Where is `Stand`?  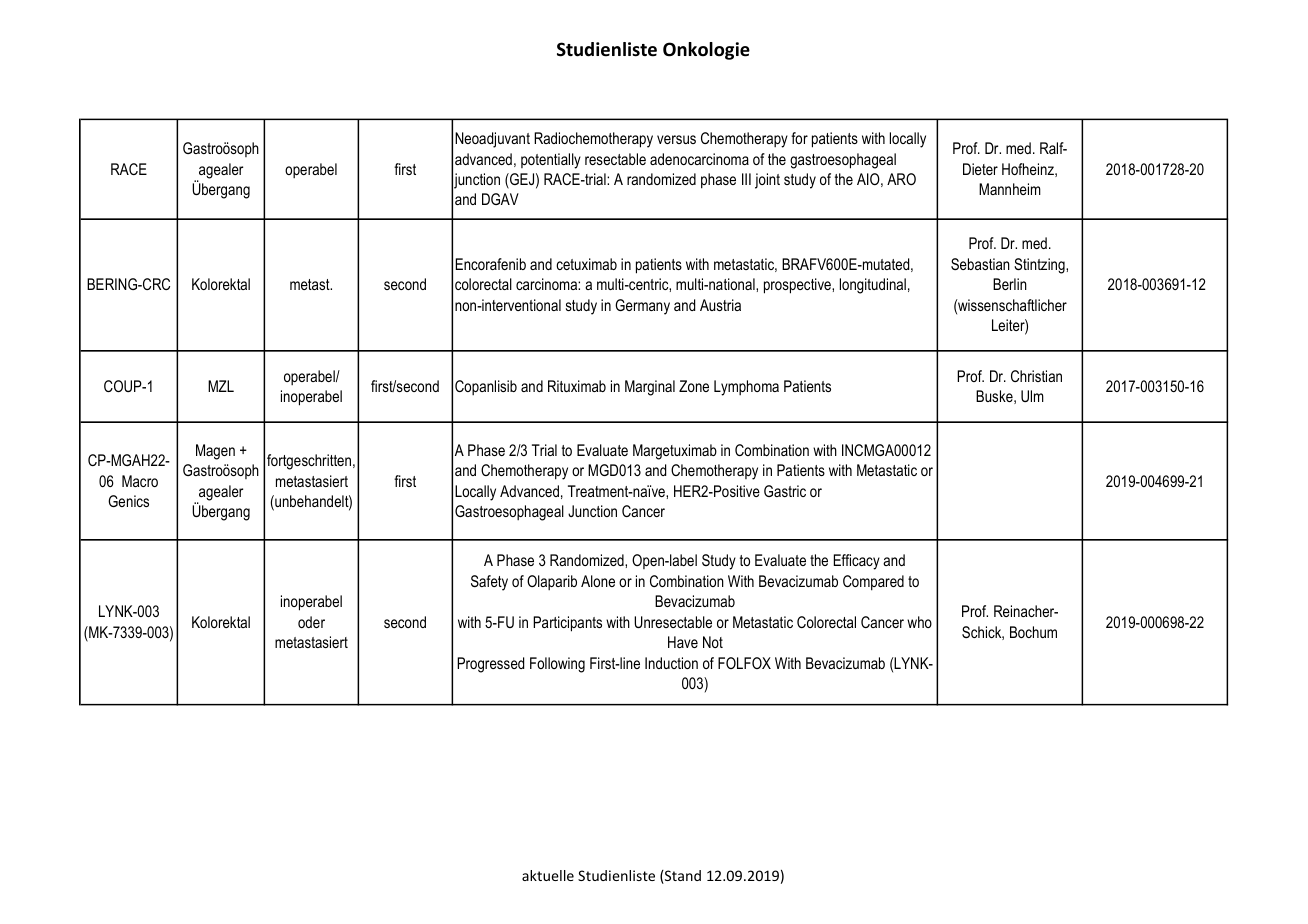
Stand is located at coordinates (682, 877).
